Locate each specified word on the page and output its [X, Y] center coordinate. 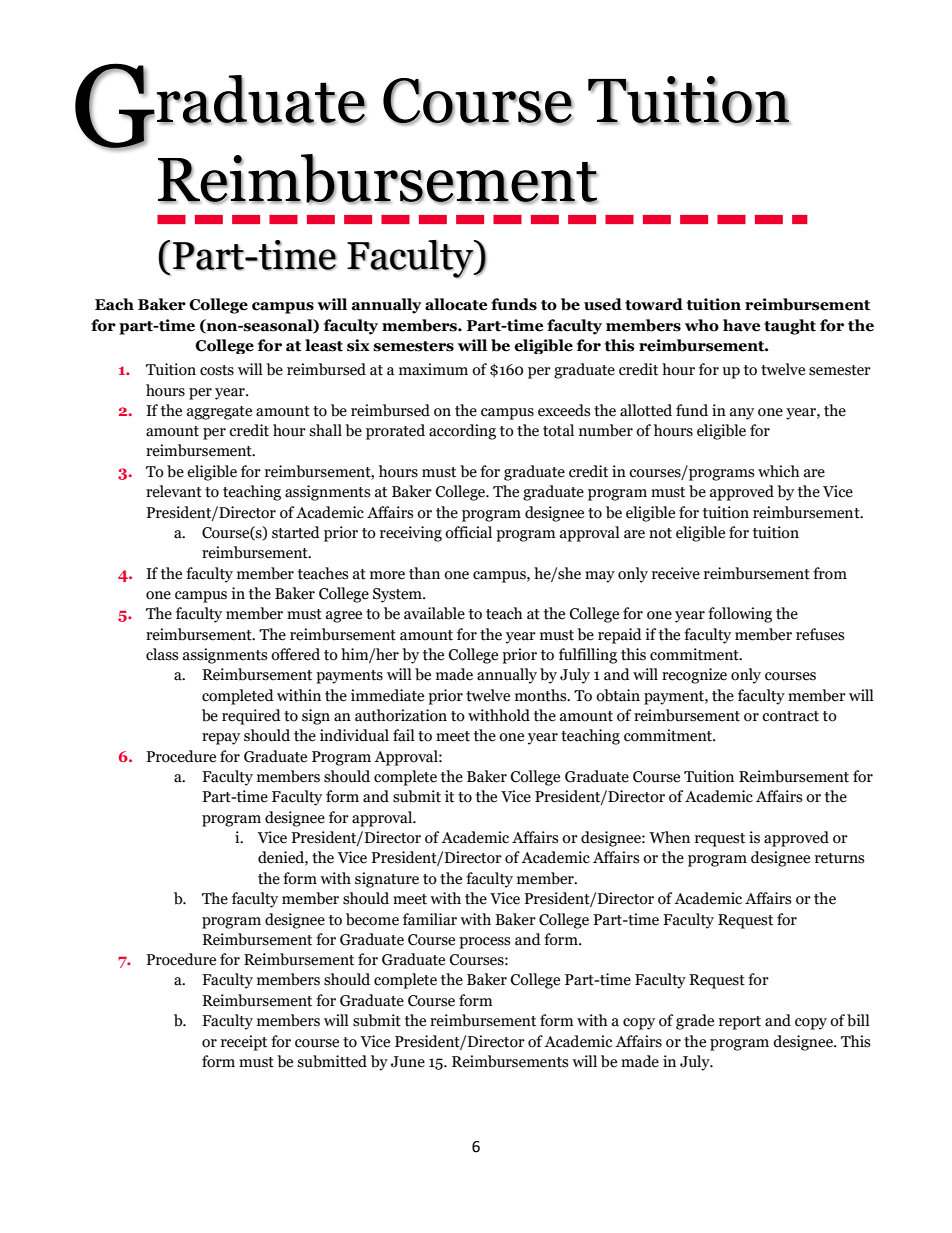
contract [790, 716]
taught [790, 327]
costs [217, 370]
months [542, 695]
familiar [430, 919]
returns [839, 858]
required [251, 717]
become [372, 919]
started [296, 532]
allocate [456, 304]
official [468, 532]
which [779, 471]
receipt [244, 1043]
